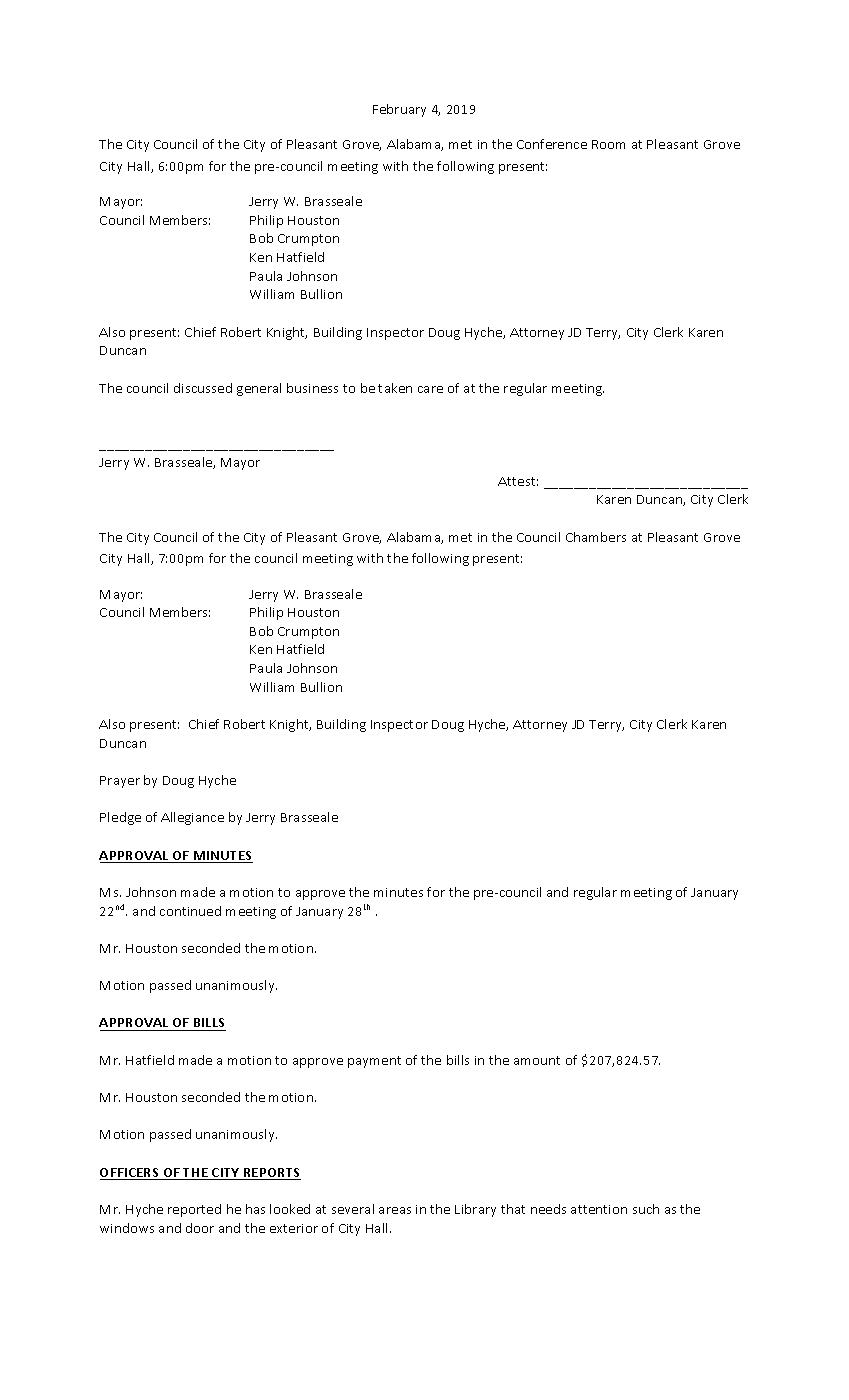 The width and height of the document is (849, 1400). What do you see at coordinates (192, 818) in the document?
I see `Allegiance` at bounding box center [192, 818].
